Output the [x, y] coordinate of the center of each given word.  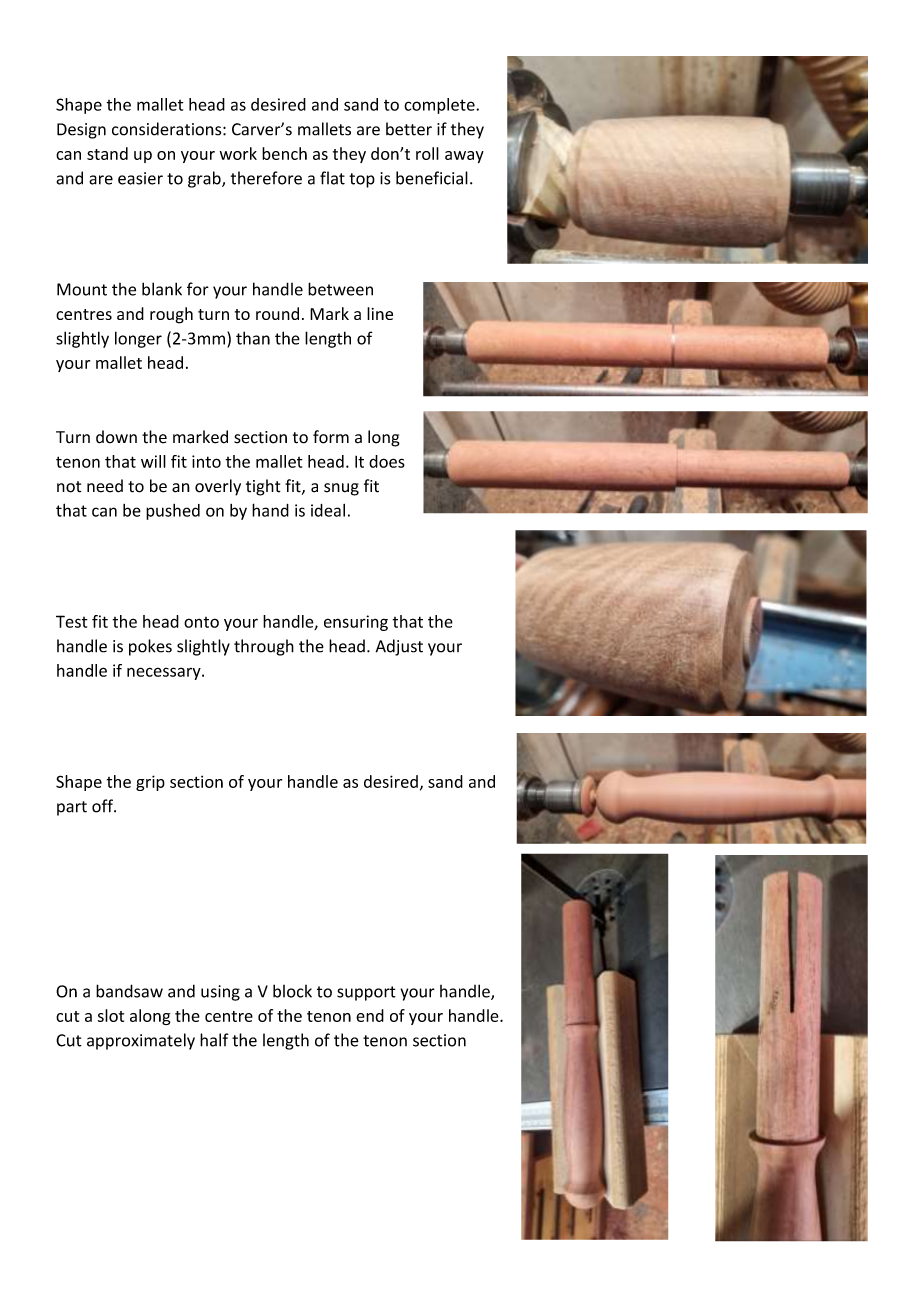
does [387, 461]
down [116, 437]
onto [201, 622]
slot [111, 1015]
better [409, 129]
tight [263, 487]
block [292, 991]
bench [284, 153]
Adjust [399, 647]
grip [150, 783]
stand [107, 153]
